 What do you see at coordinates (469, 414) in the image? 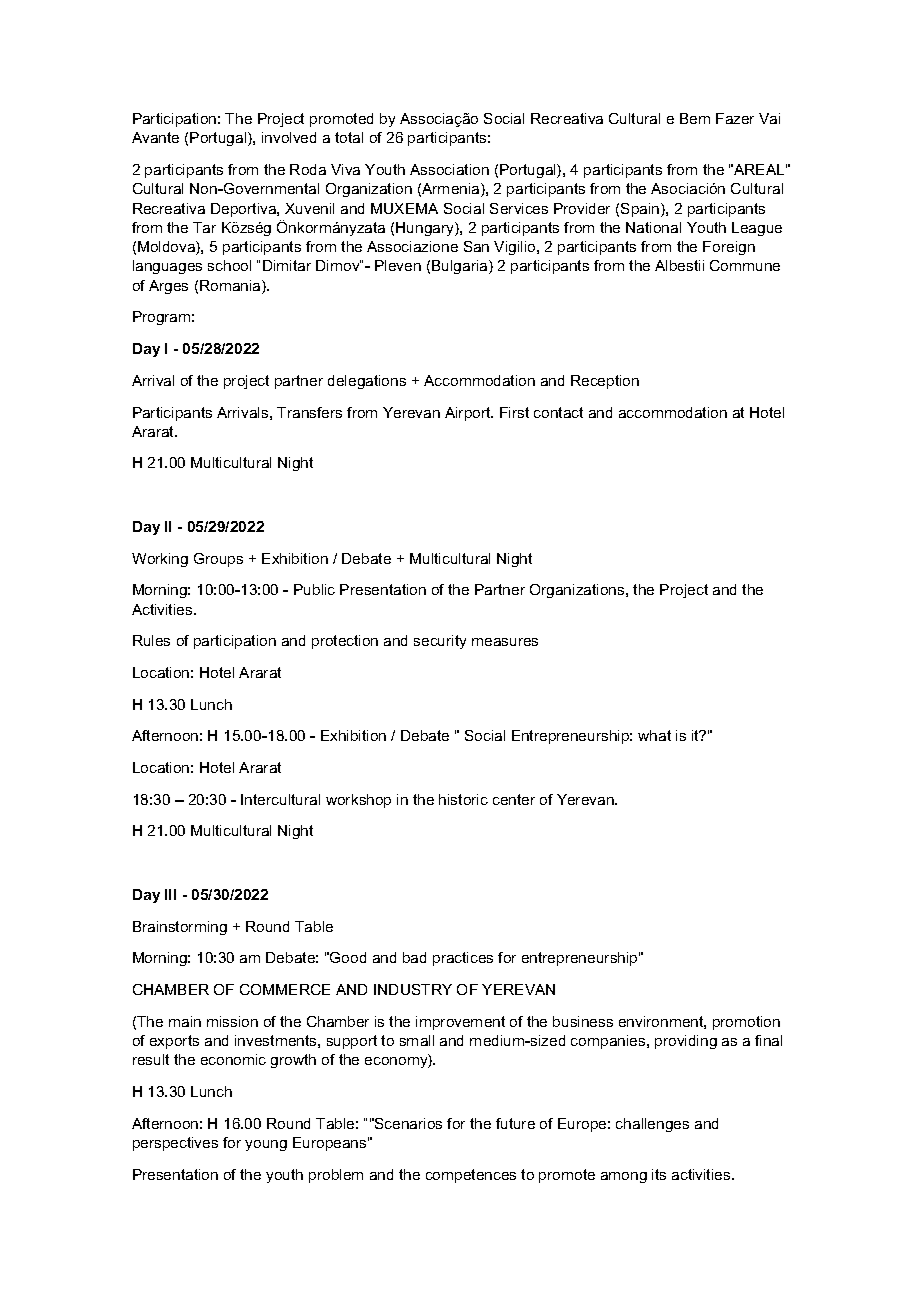
I see `Airport` at bounding box center [469, 414].
